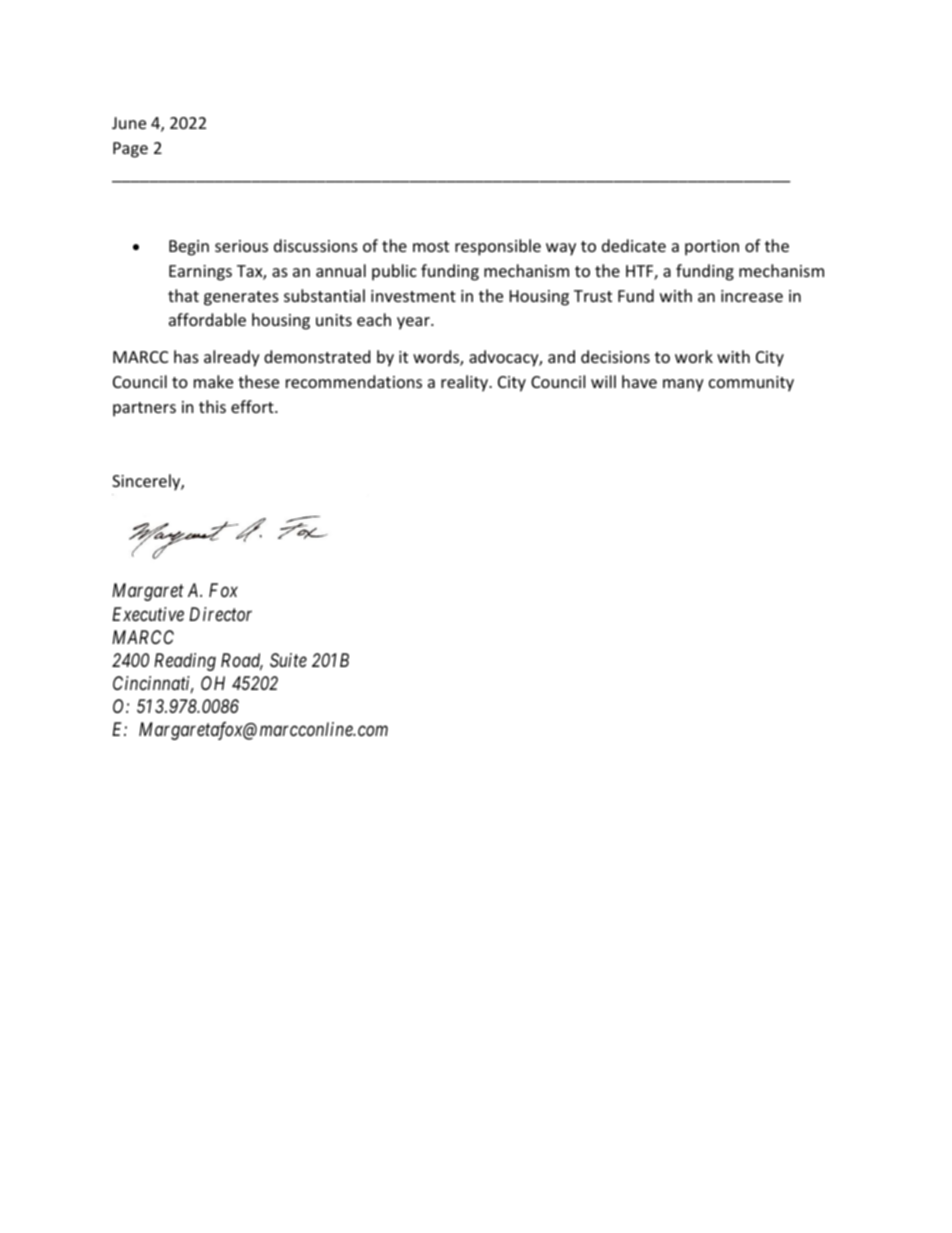  I want to click on year, so click(414, 323).
